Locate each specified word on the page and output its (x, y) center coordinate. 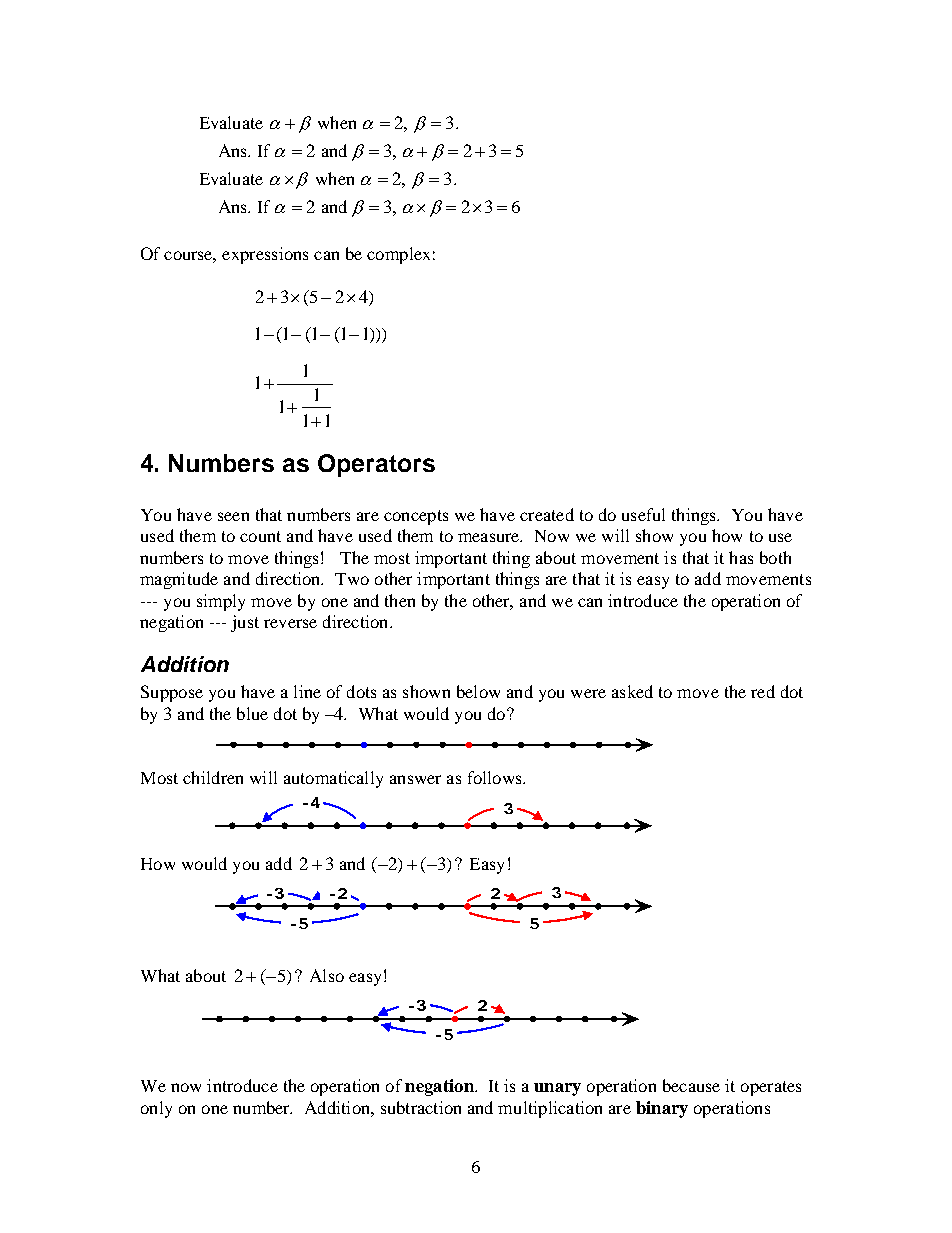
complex (398, 255)
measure (490, 537)
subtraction (421, 1107)
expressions (265, 255)
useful (643, 514)
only (156, 1109)
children (213, 777)
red (763, 691)
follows (496, 777)
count (260, 536)
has (741, 557)
